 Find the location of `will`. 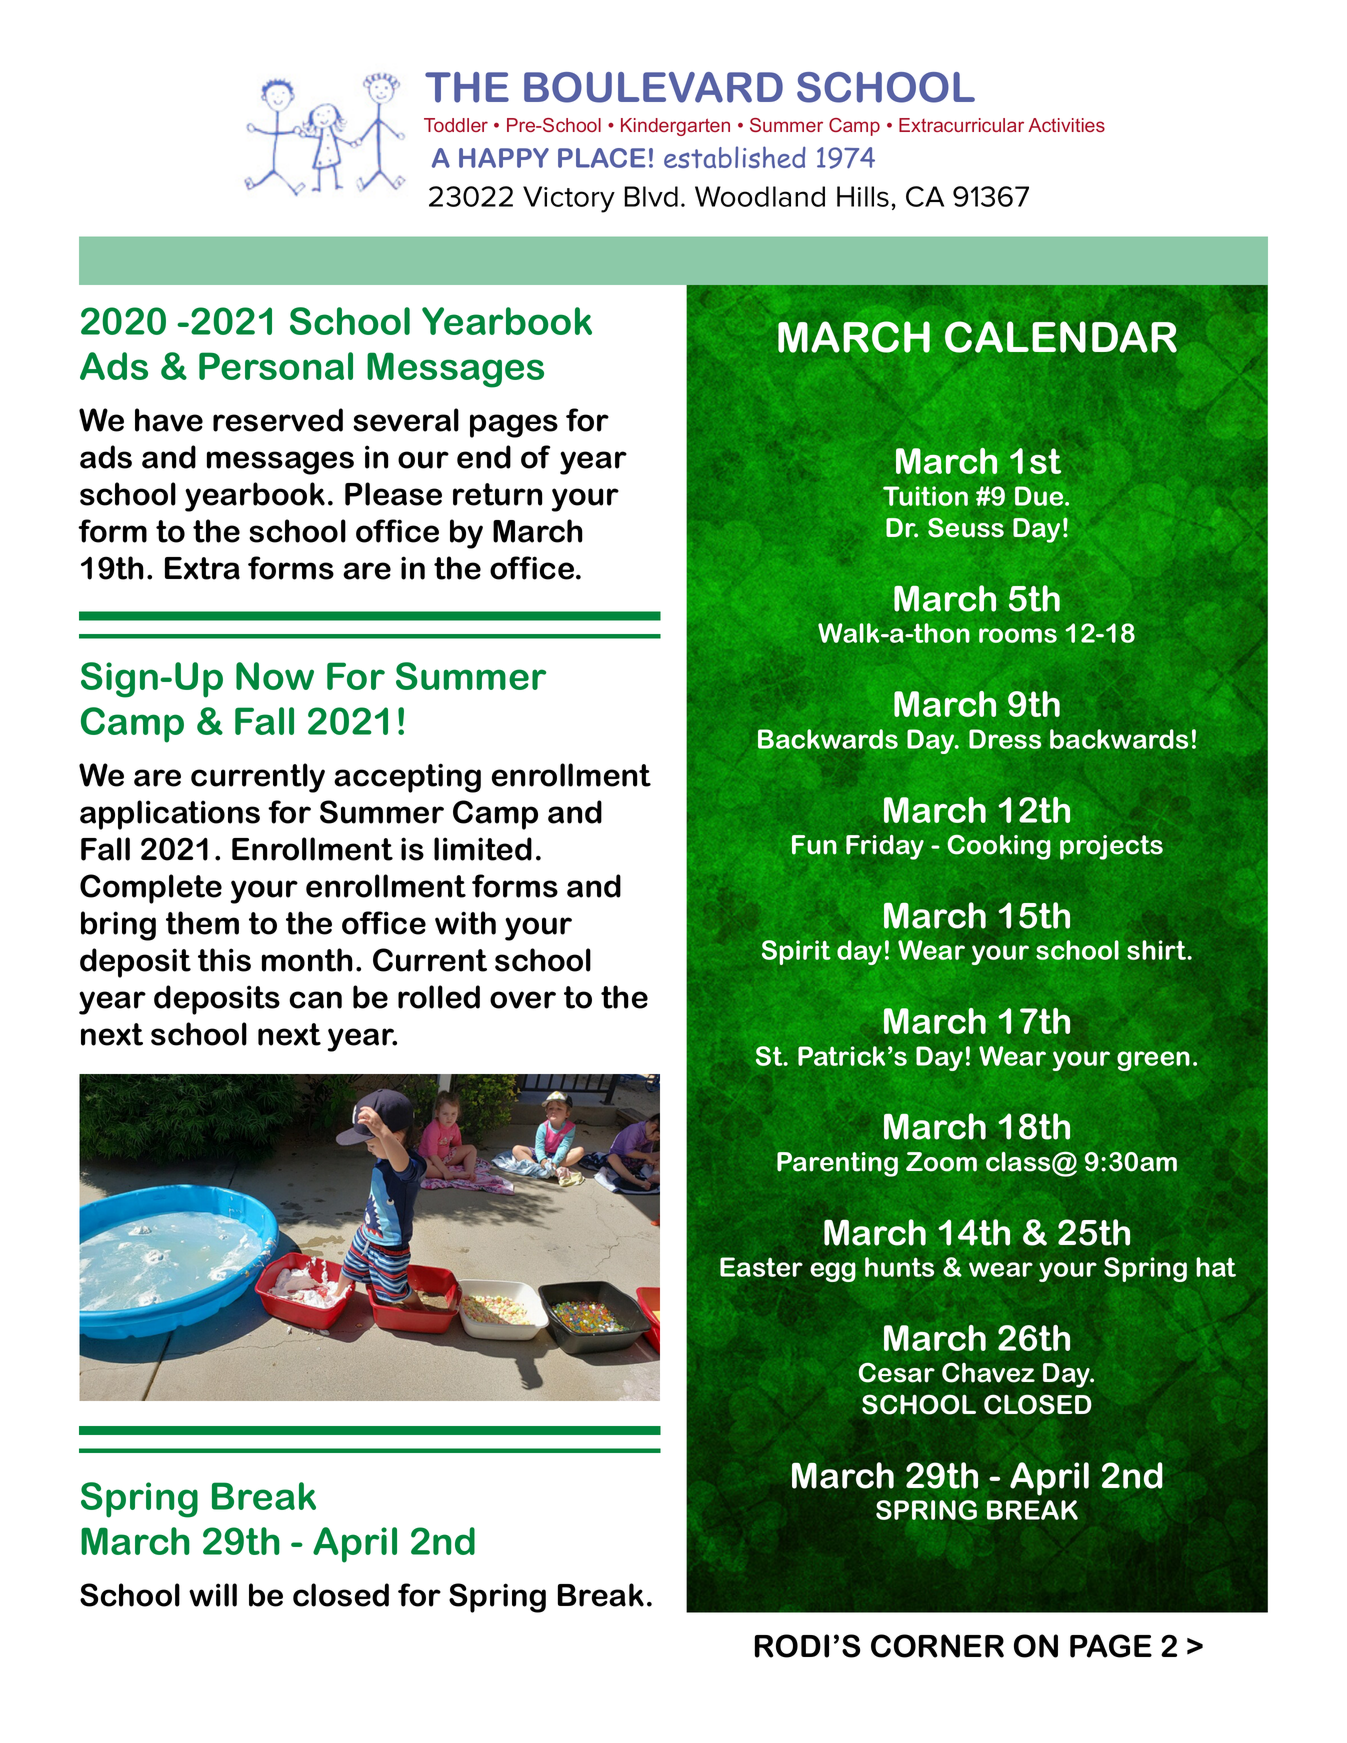

will is located at coordinates (213, 1595).
